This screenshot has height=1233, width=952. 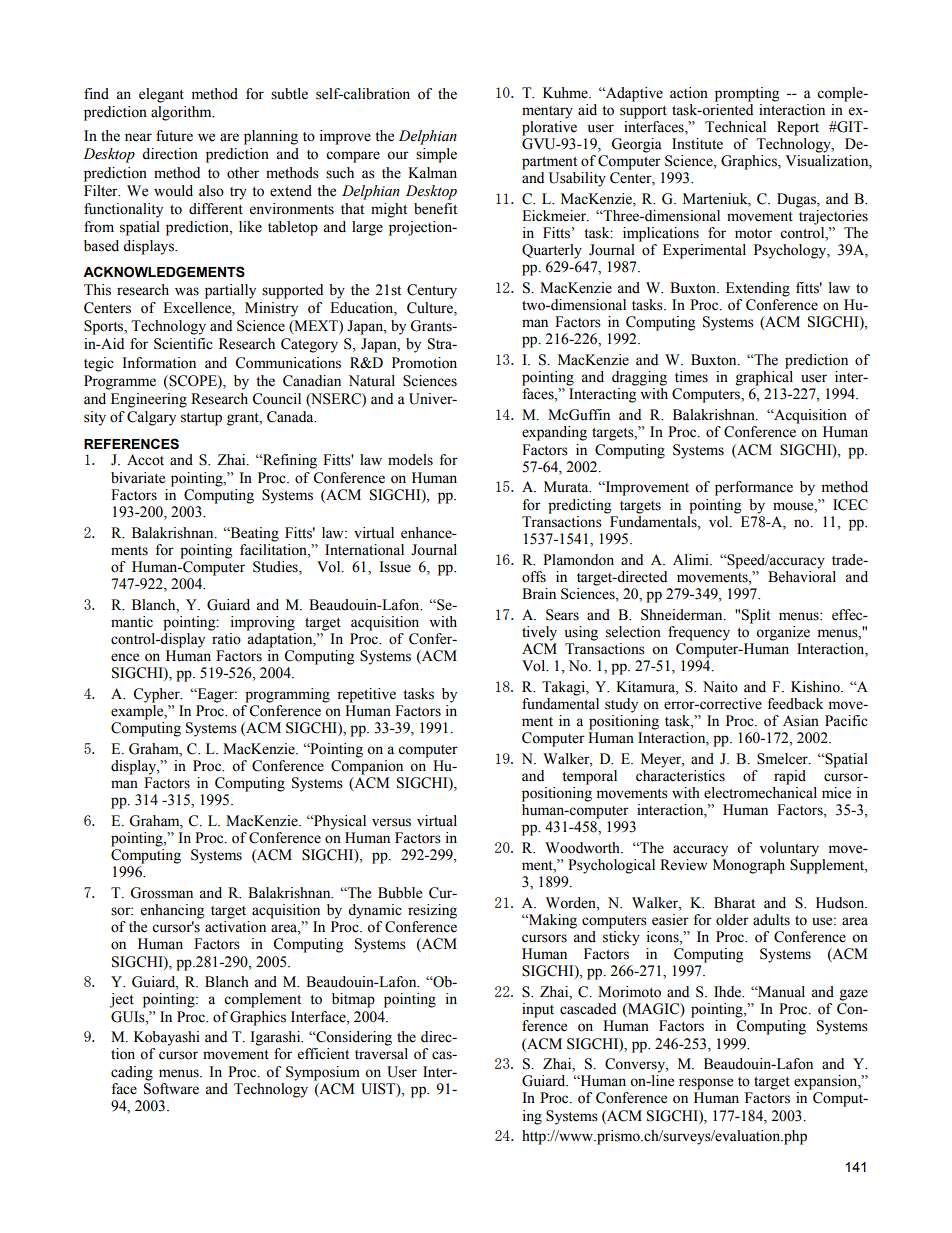 I want to click on simple, so click(x=436, y=155).
